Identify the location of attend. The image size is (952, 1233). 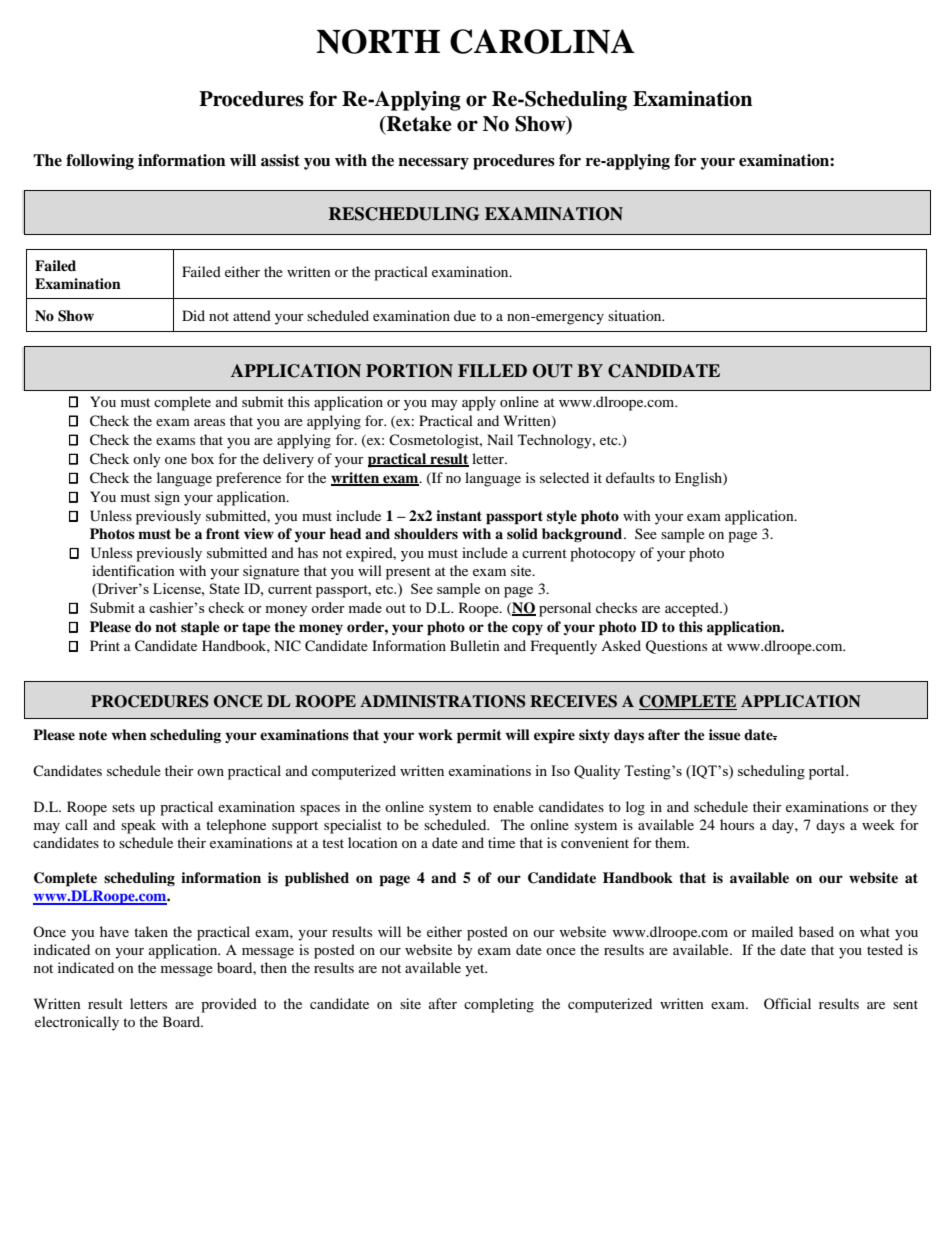
(252, 315).
